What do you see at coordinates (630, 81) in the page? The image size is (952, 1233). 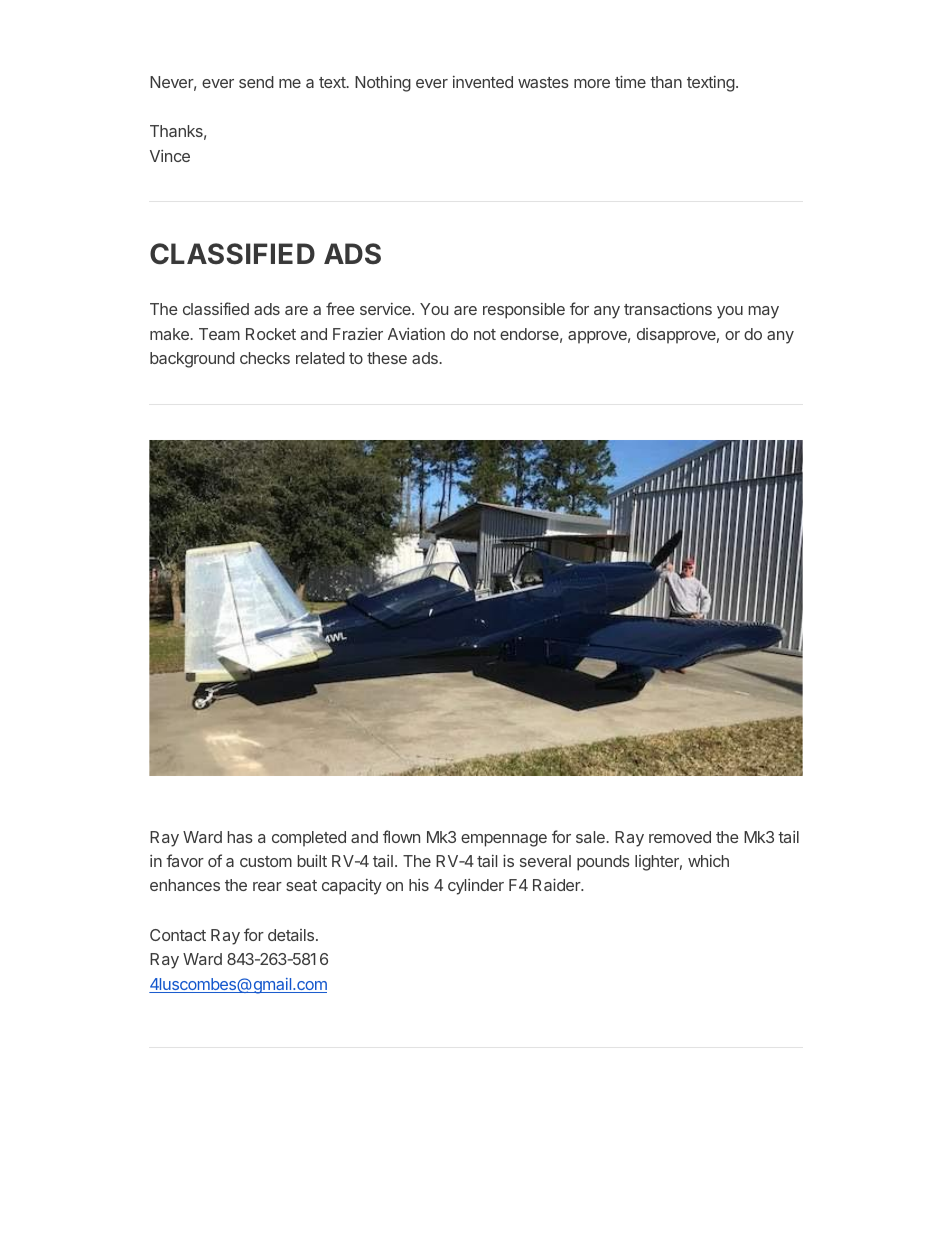 I see `time` at bounding box center [630, 81].
